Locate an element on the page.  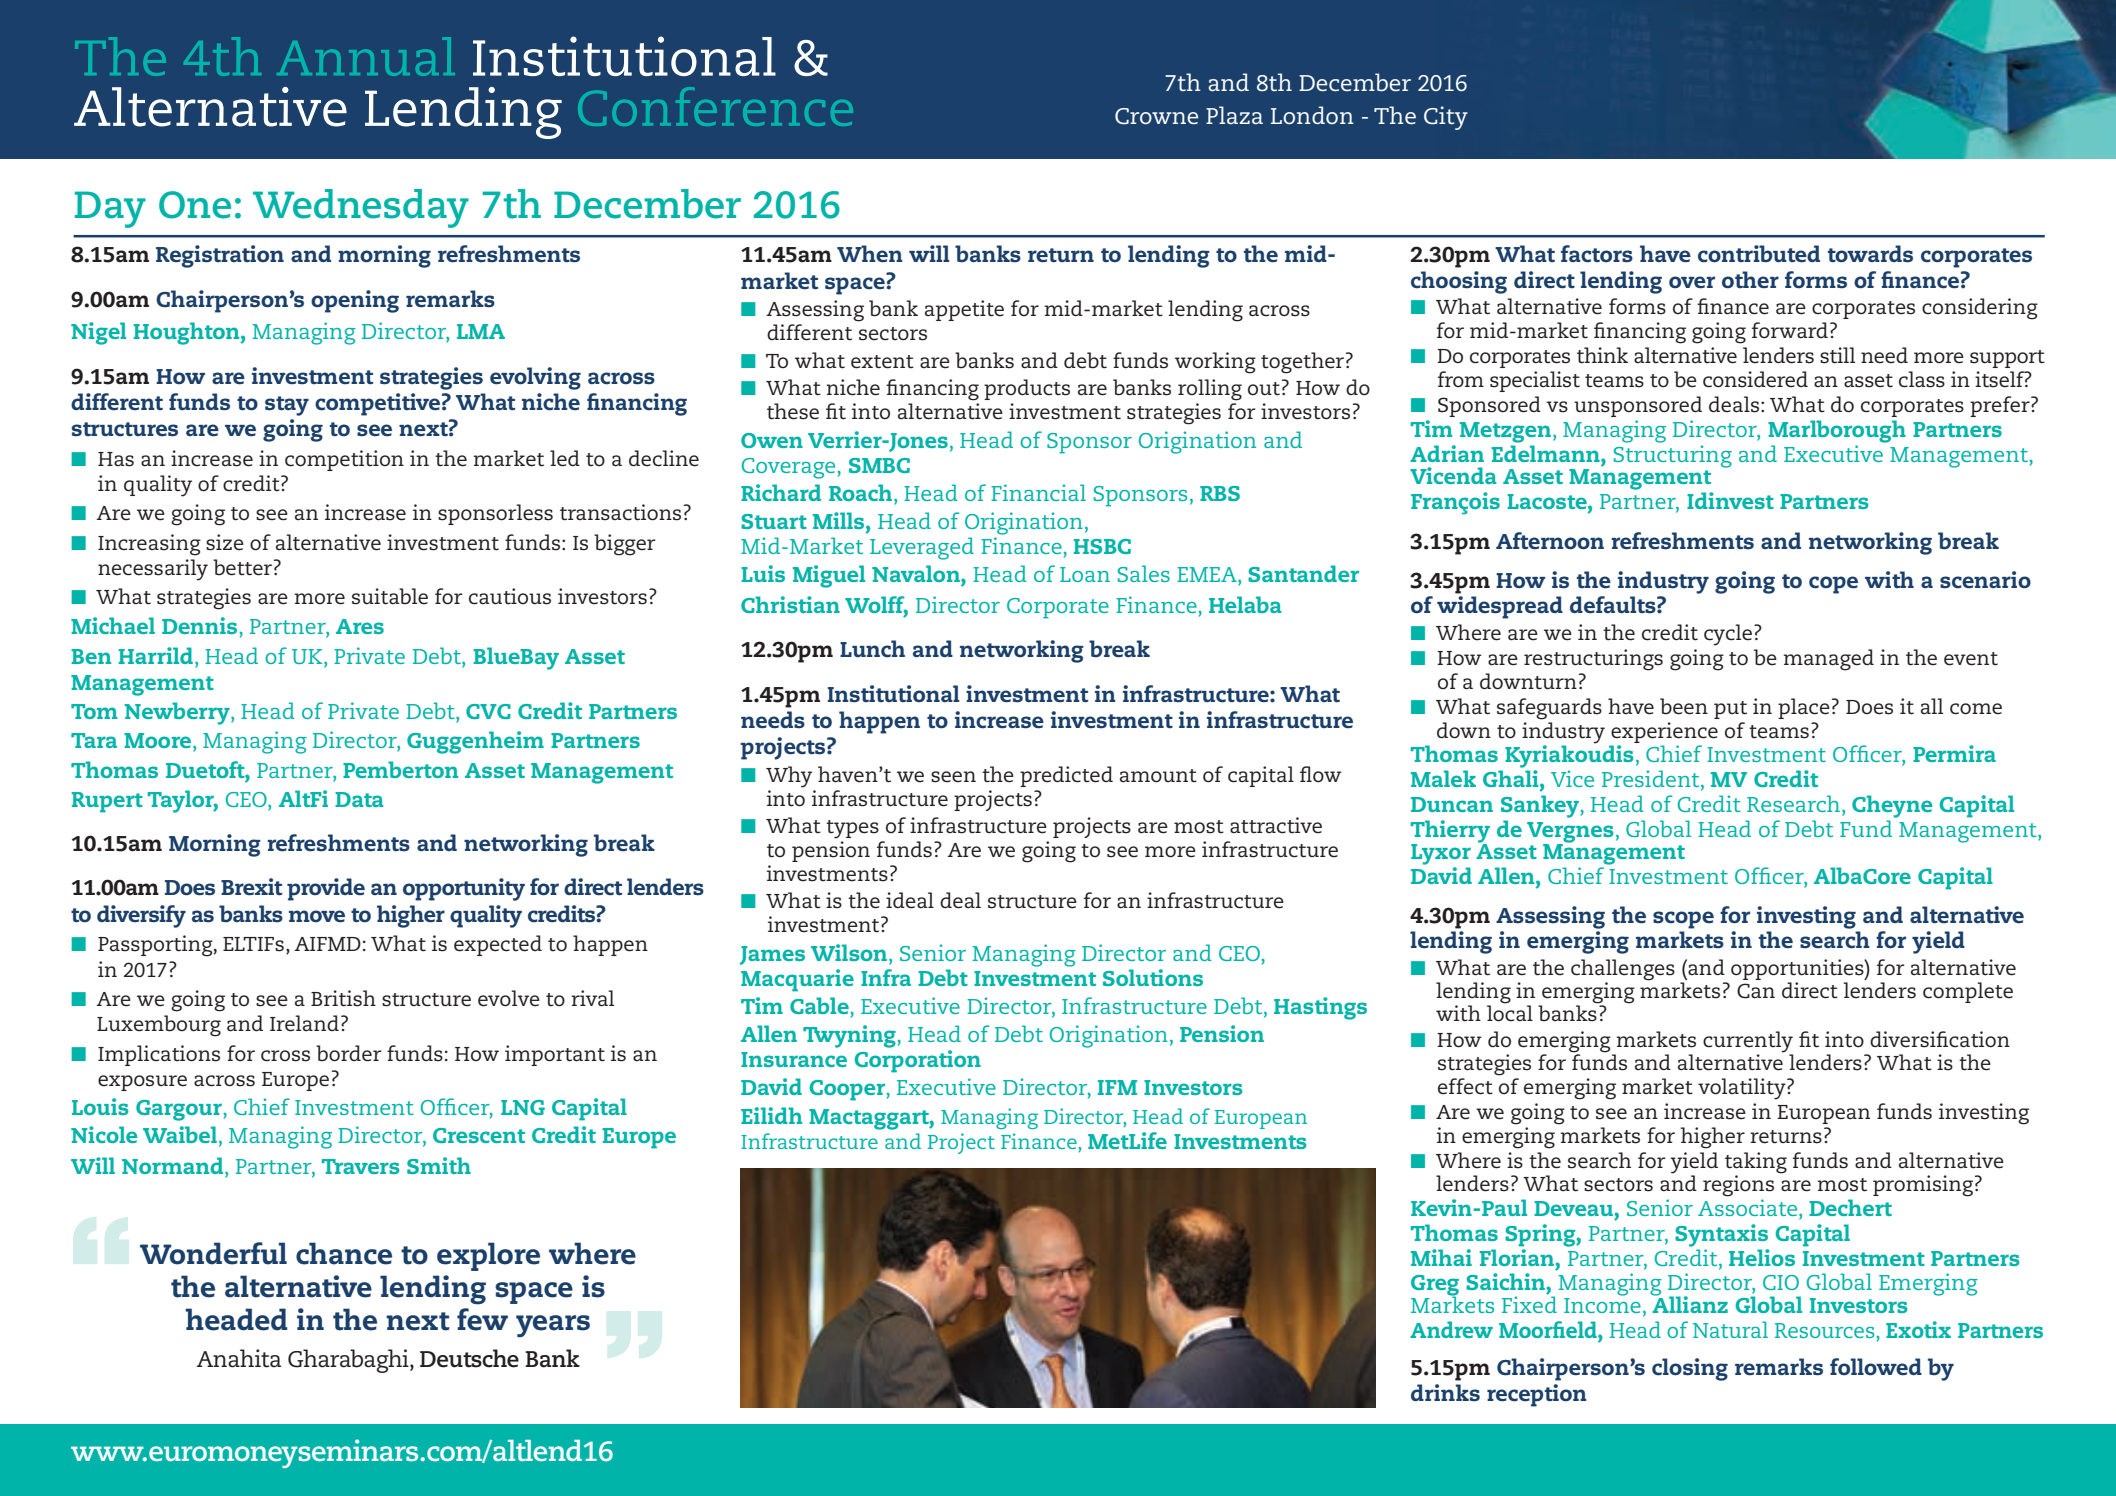
Pemberton is located at coordinates (400, 769).
